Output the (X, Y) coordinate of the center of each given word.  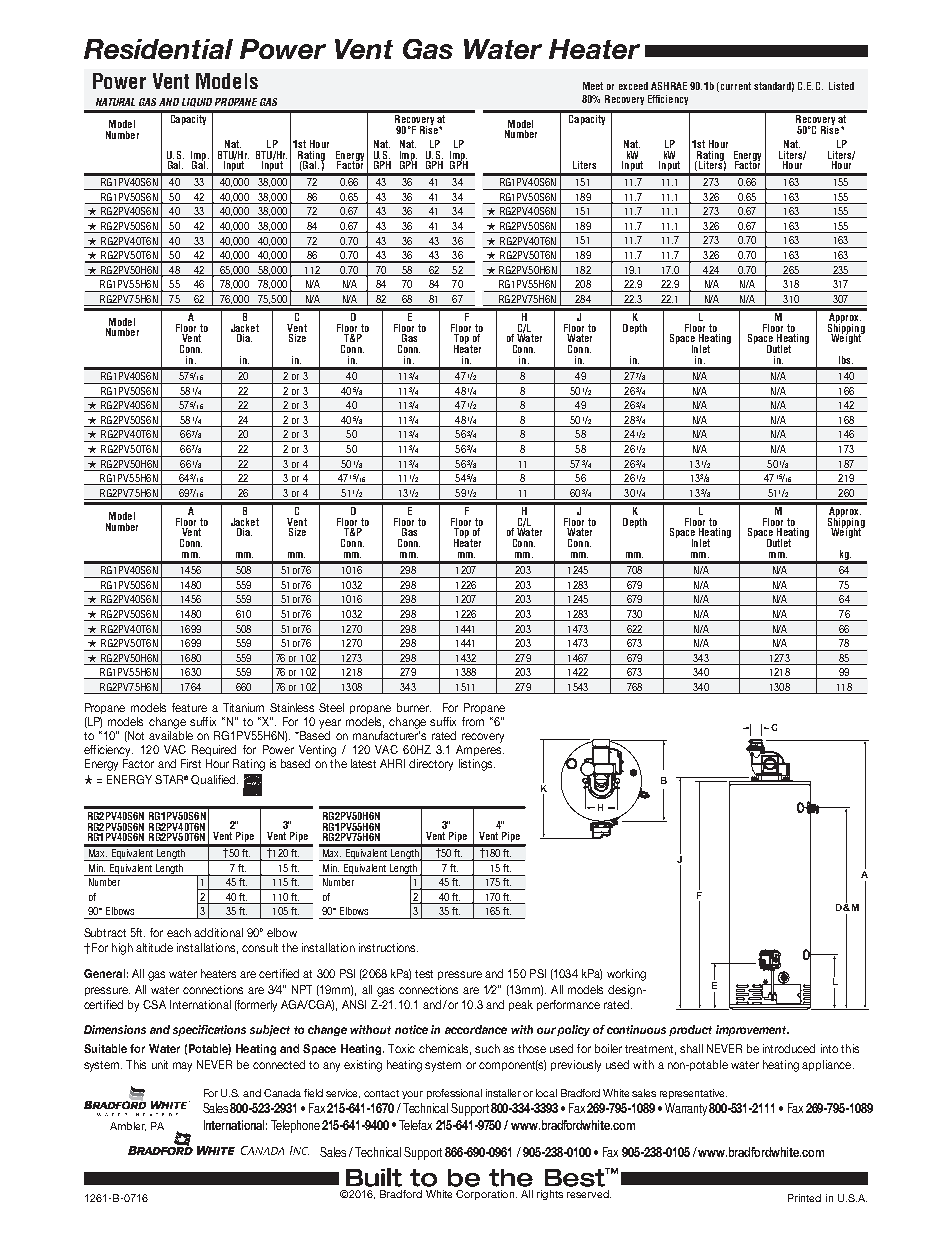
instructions (388, 947)
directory (431, 765)
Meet (593, 86)
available (171, 735)
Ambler (128, 1126)
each (179, 932)
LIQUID (197, 102)
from (473, 721)
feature (189, 707)
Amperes (480, 750)
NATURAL (115, 102)
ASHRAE (669, 86)
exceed (633, 86)
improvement (752, 1030)
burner (414, 707)
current (736, 86)
